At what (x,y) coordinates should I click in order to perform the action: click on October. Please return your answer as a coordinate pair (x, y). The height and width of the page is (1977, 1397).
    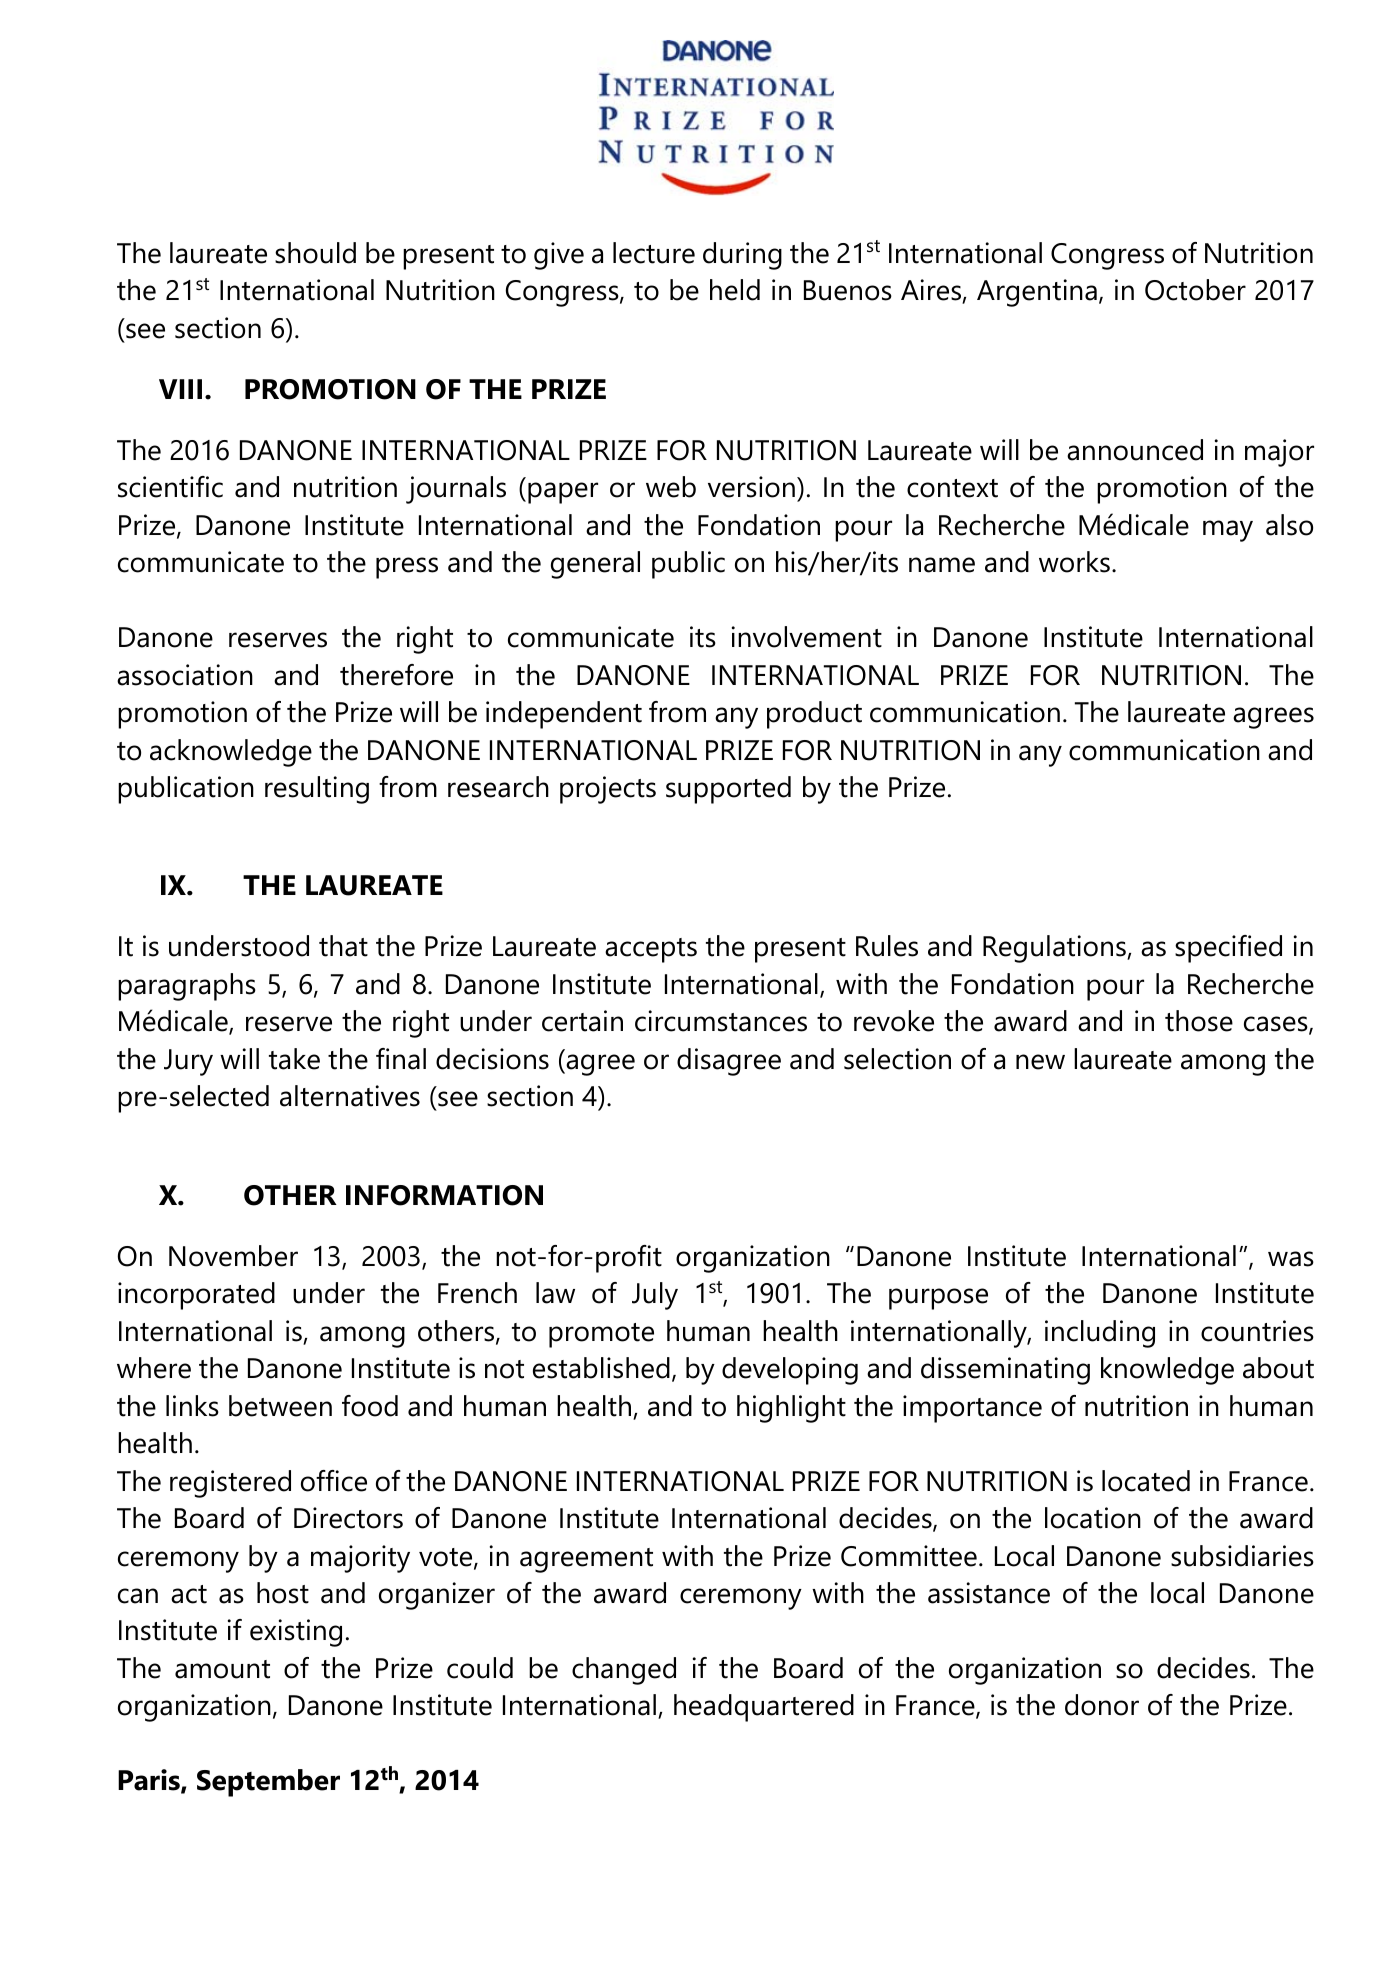
    Looking at the image, I should click on (1195, 290).
